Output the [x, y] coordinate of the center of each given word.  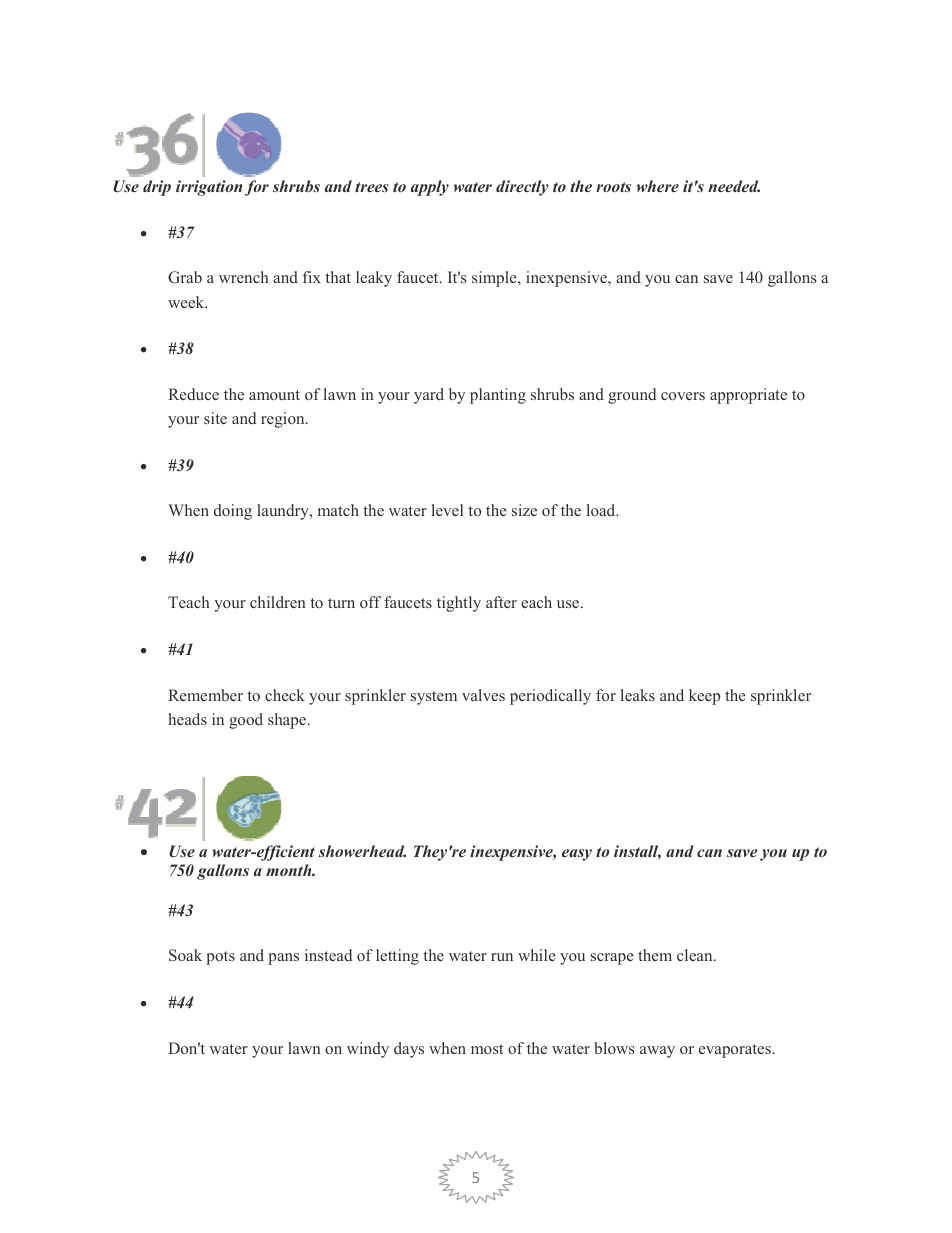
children [278, 602]
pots [220, 958]
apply [430, 188]
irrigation [209, 188]
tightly [459, 604]
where [658, 186]
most [487, 1049]
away [657, 1052]
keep [704, 697]
